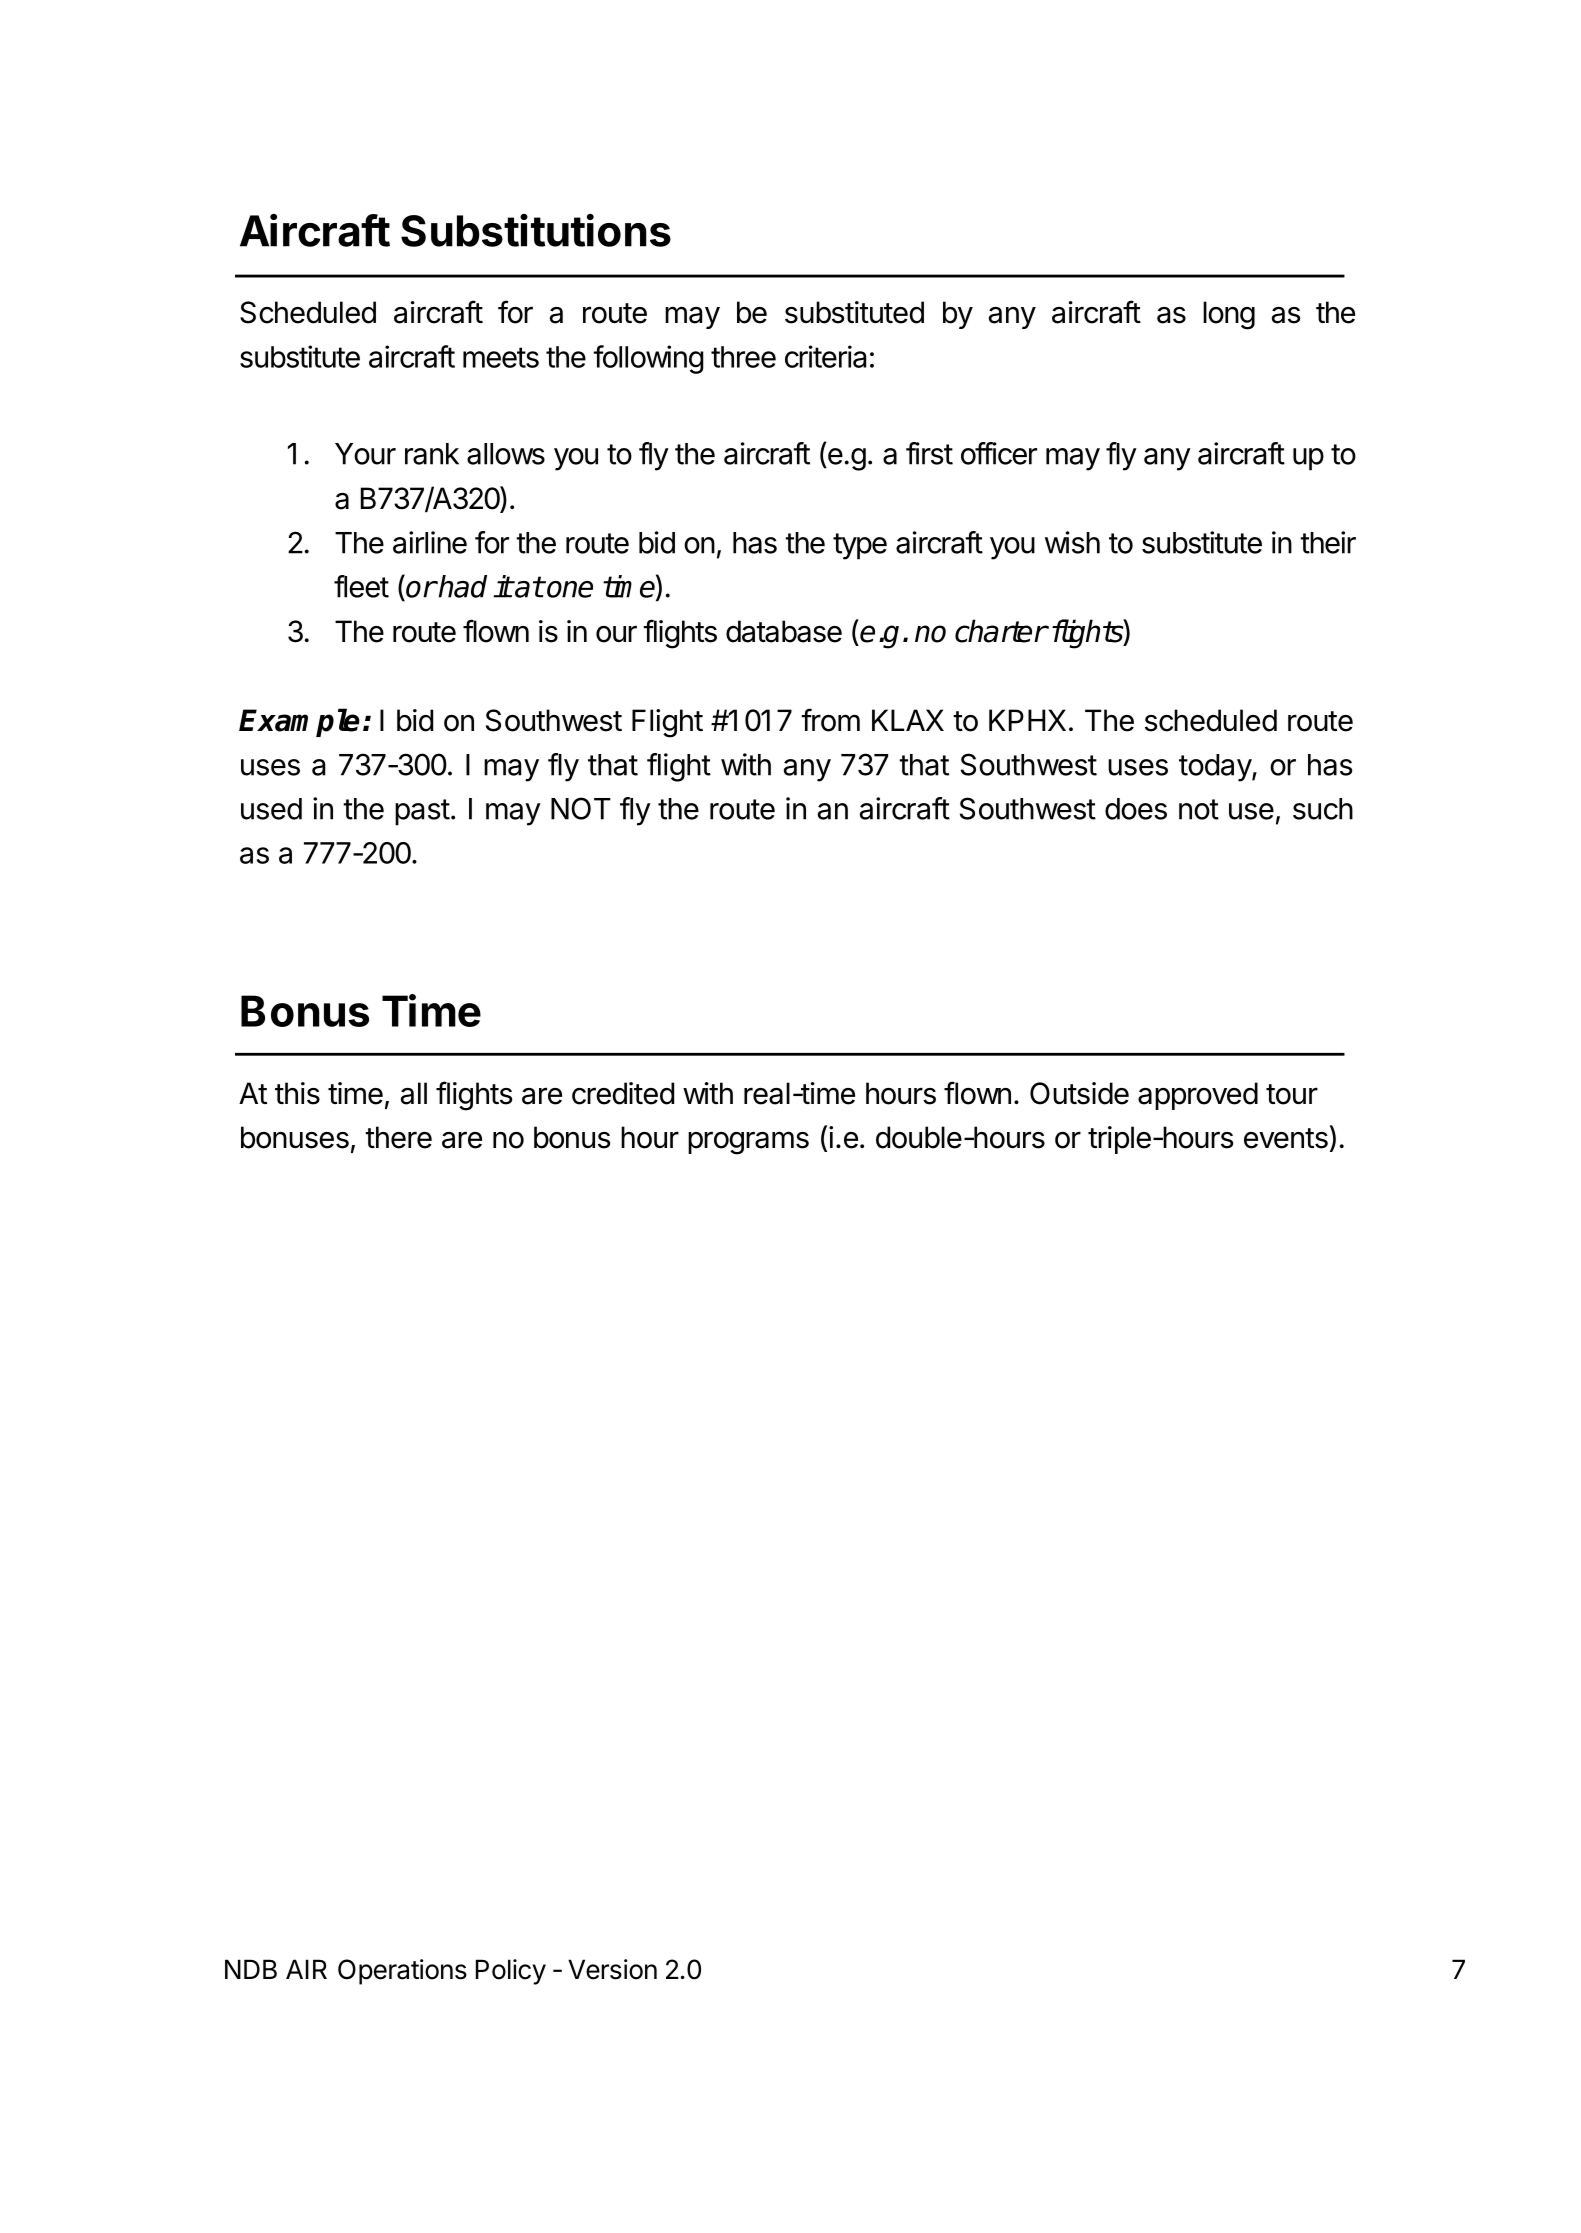  Describe the element at coordinates (1198, 1096) in the screenshot. I see `approved` at that location.
